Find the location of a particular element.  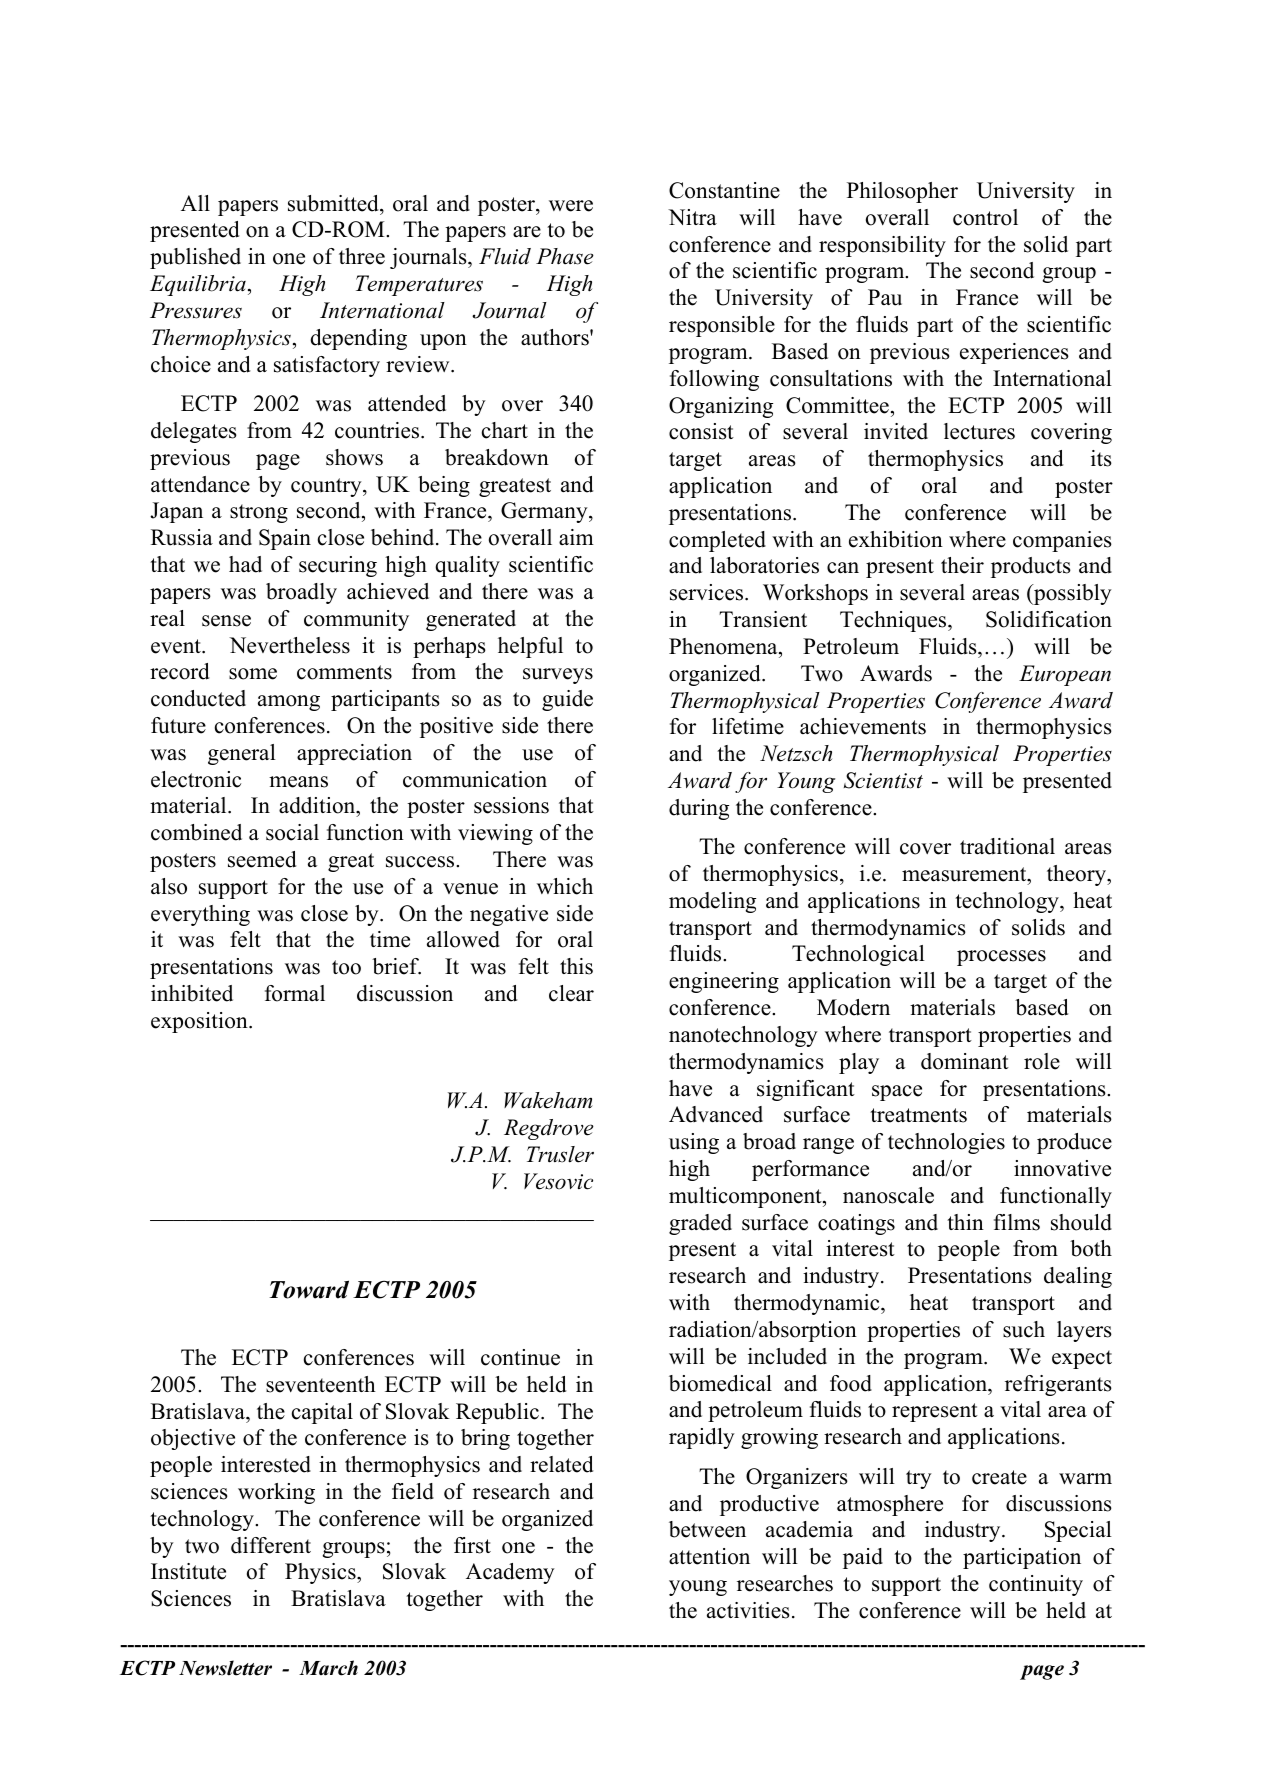

were is located at coordinates (571, 206).
